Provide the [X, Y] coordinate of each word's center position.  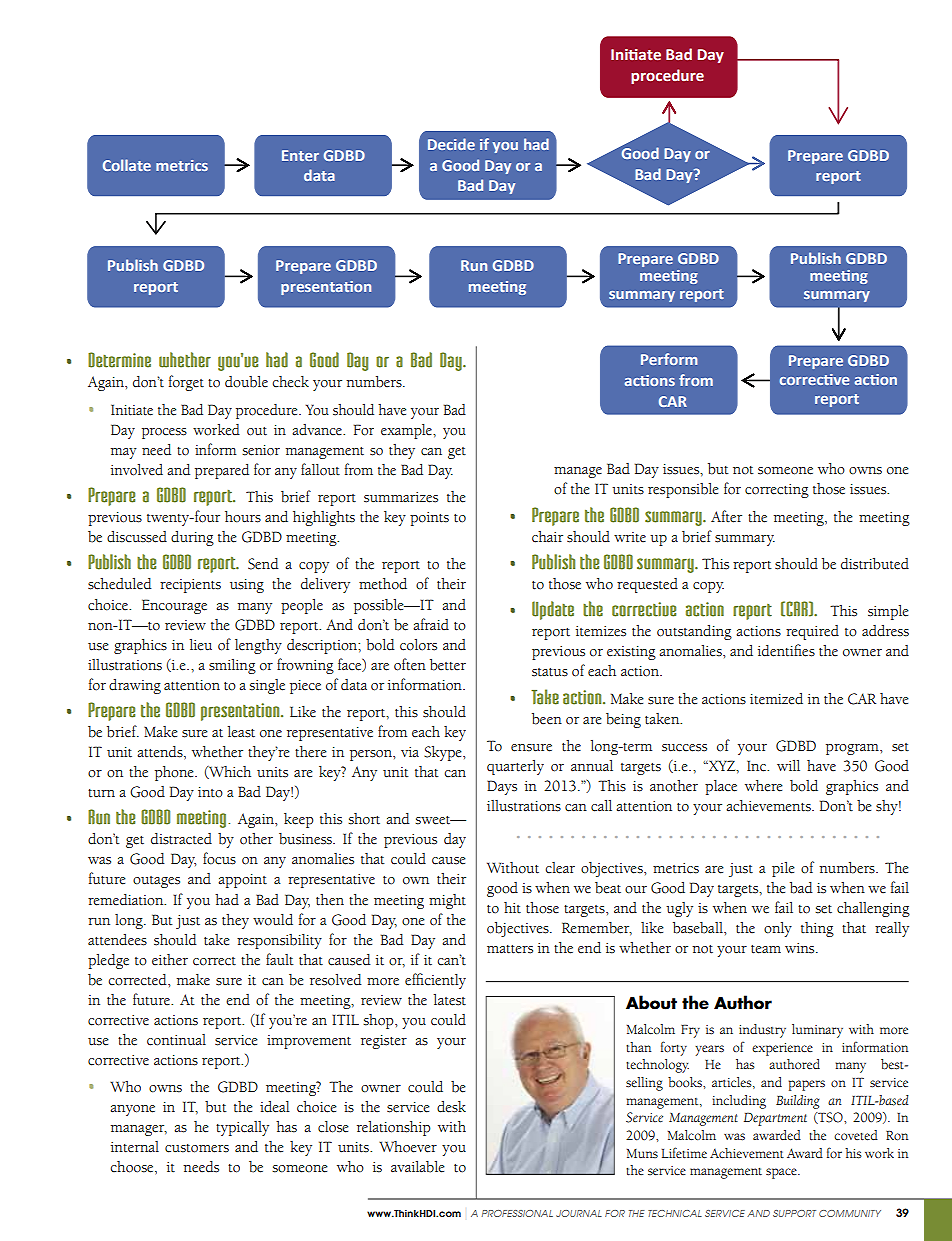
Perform [669, 359]
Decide [451, 144]
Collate [127, 165]
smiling [232, 666]
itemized [776, 699]
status [550, 672]
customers [197, 1148]
